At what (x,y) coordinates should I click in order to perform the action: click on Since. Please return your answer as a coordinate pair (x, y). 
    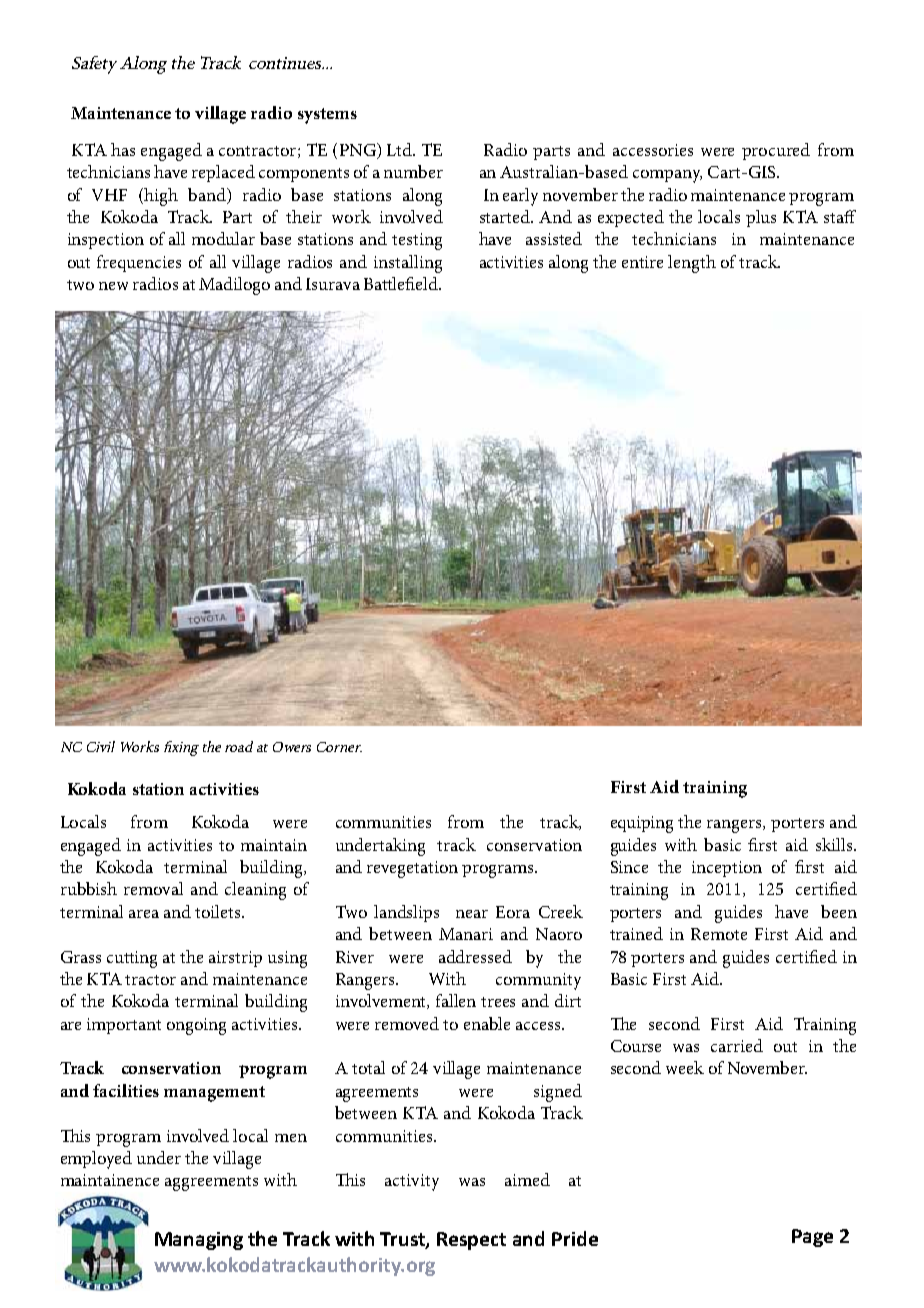
    Looking at the image, I should click on (629, 867).
